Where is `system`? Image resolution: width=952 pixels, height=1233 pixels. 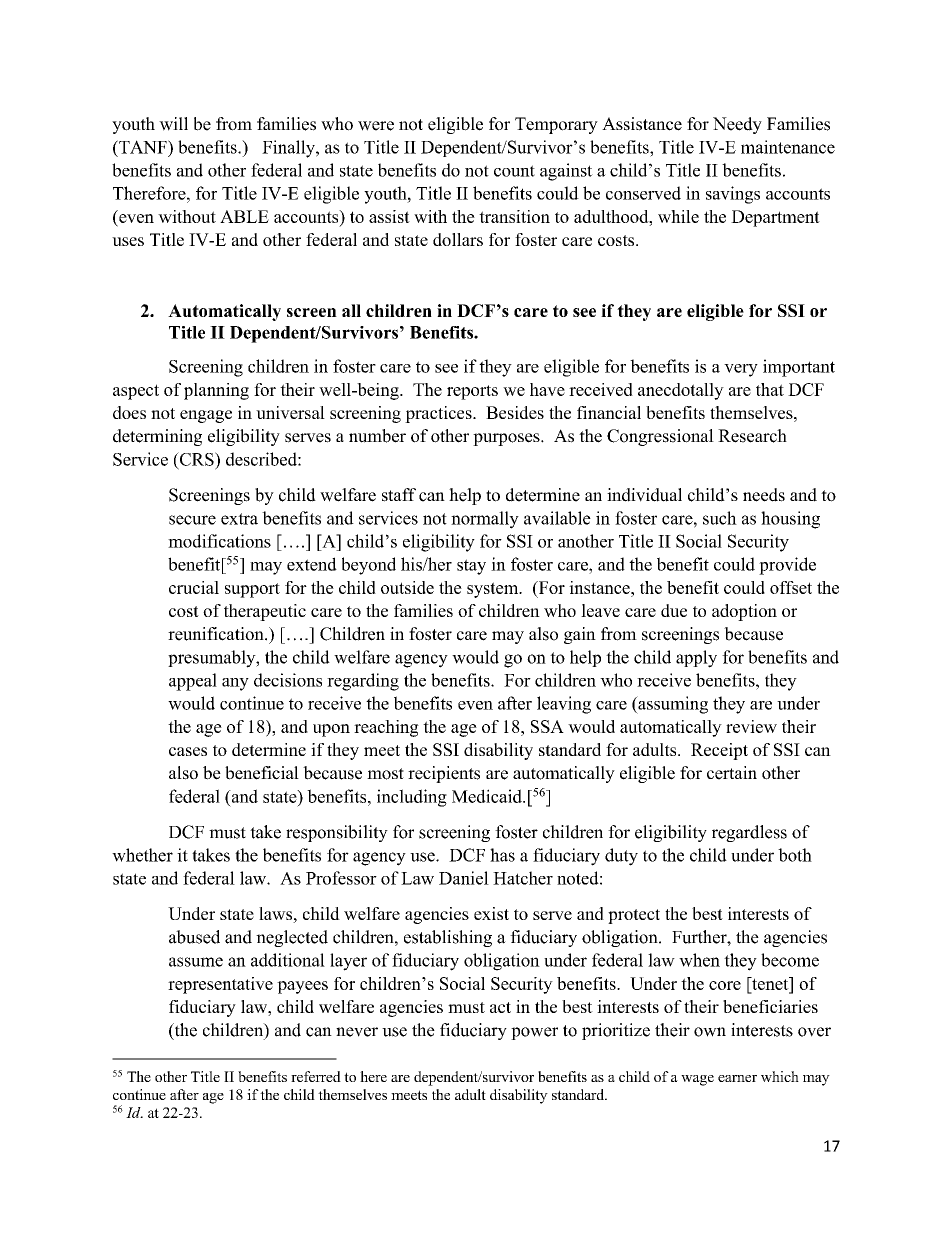
system is located at coordinates (494, 590).
